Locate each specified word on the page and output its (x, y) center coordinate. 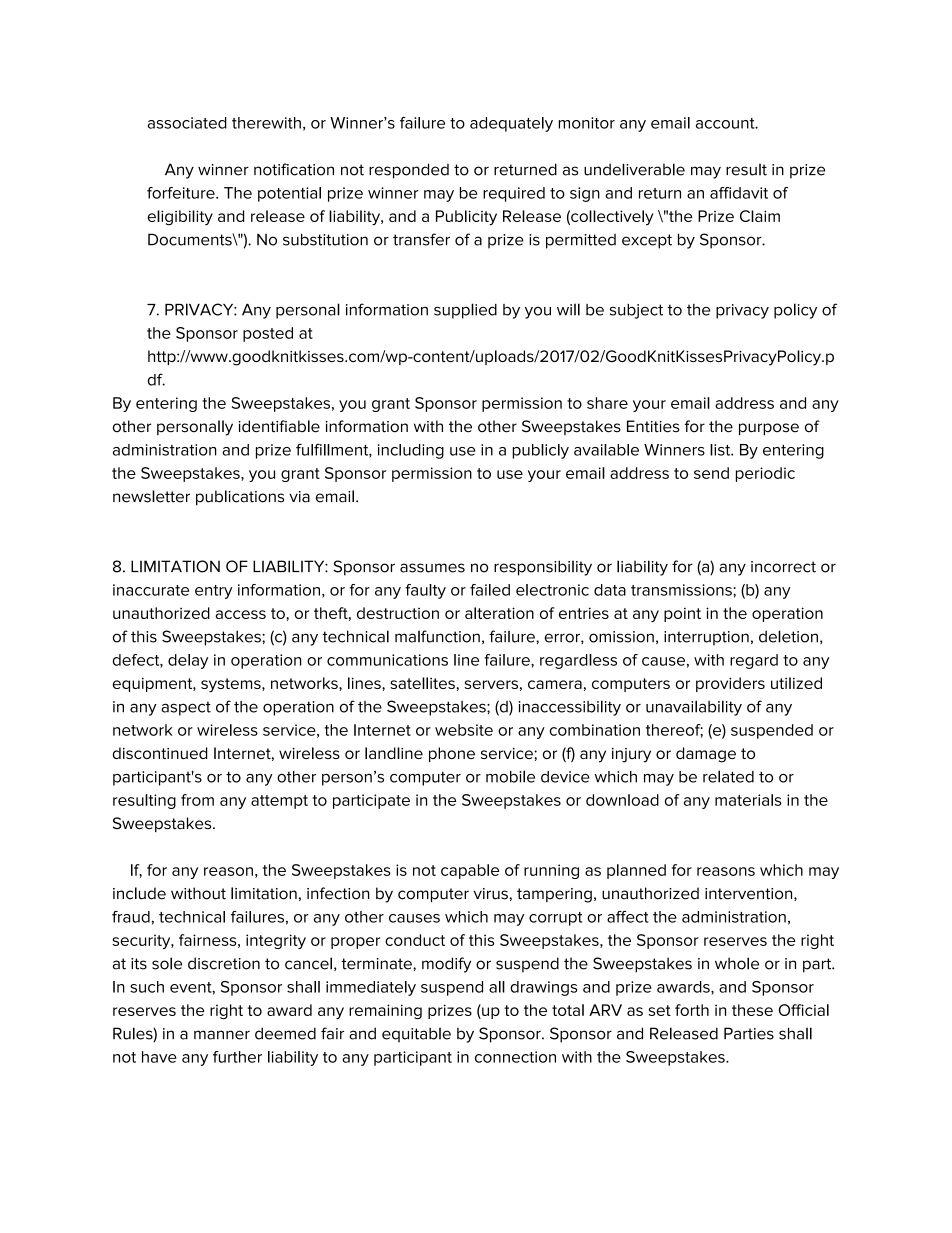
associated (187, 123)
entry (213, 592)
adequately (511, 124)
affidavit (739, 193)
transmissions (682, 590)
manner (222, 1035)
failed (490, 590)
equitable (416, 1035)
